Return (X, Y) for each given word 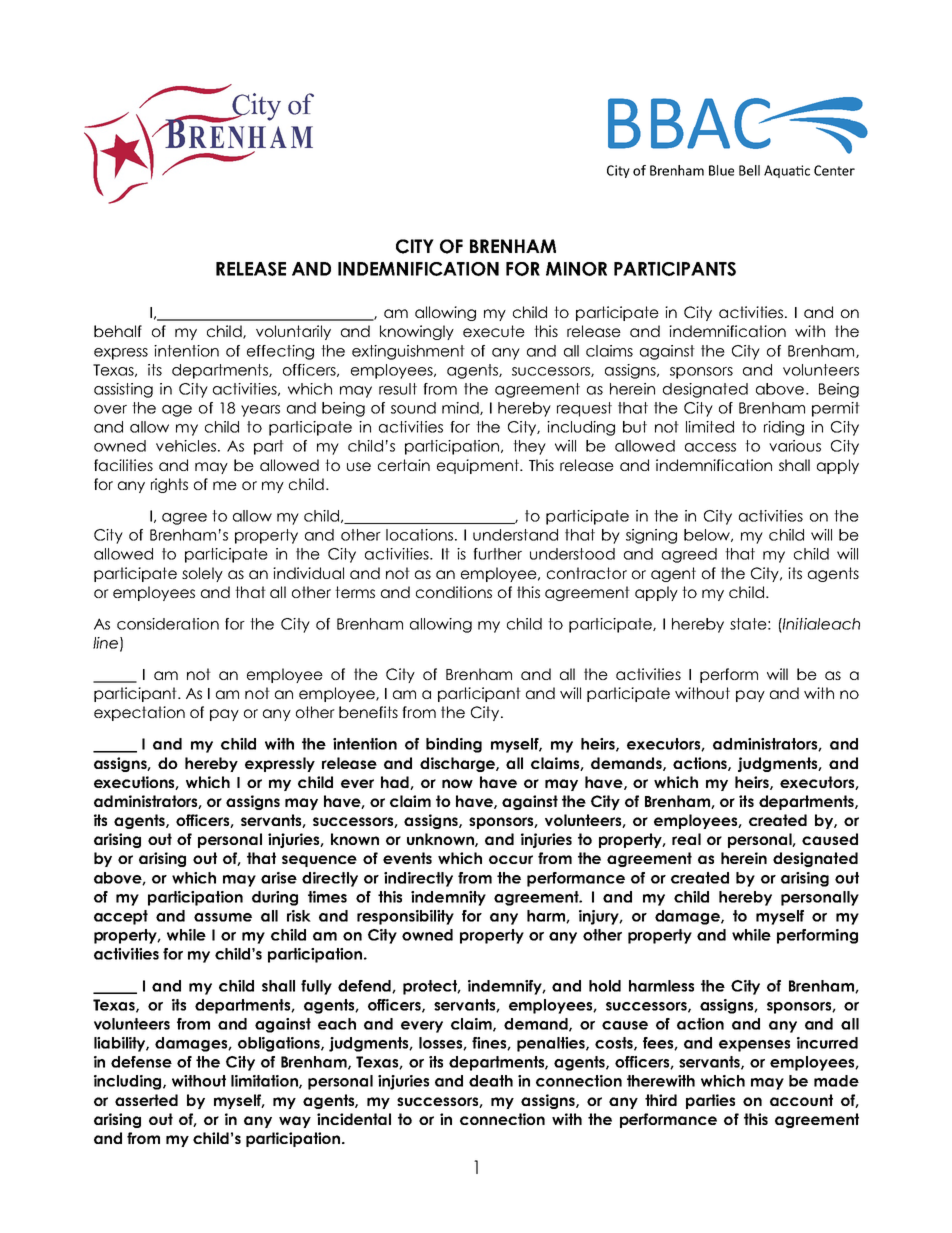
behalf (118, 331)
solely (202, 574)
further (497, 554)
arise (279, 878)
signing (651, 536)
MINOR (576, 269)
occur (511, 859)
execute (494, 331)
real (686, 839)
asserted (146, 1100)
